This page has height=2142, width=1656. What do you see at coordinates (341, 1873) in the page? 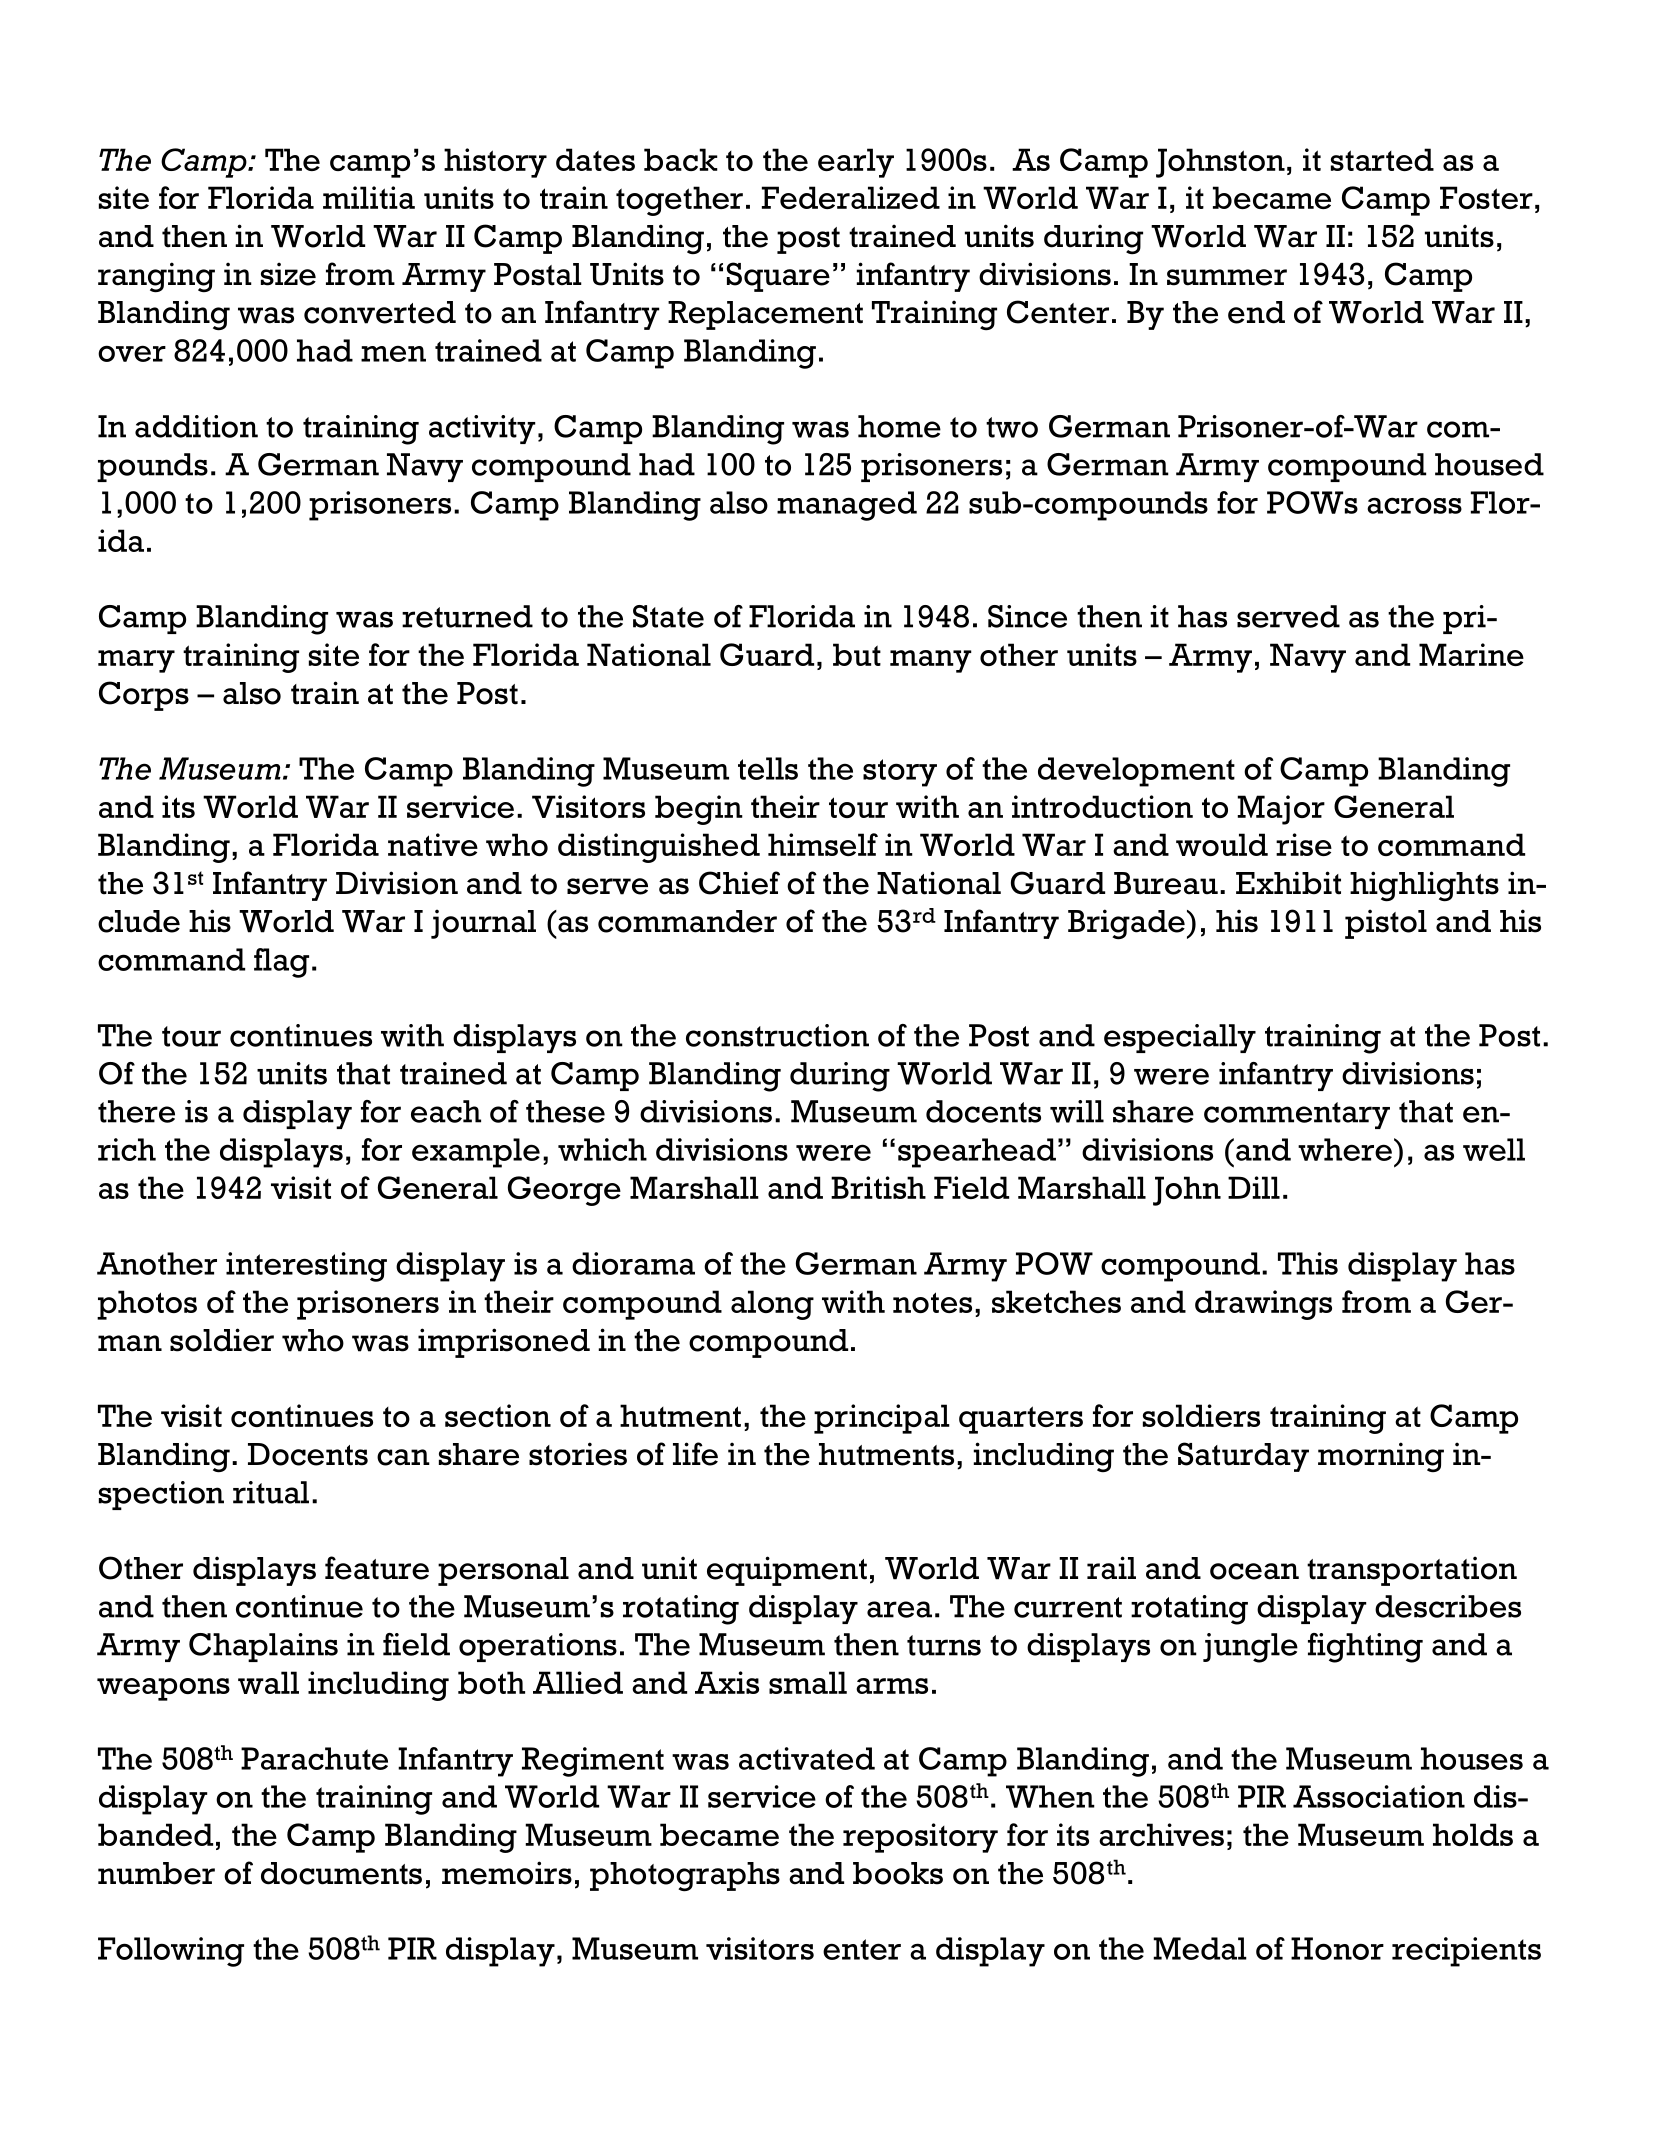
I see `documents` at bounding box center [341, 1873].
